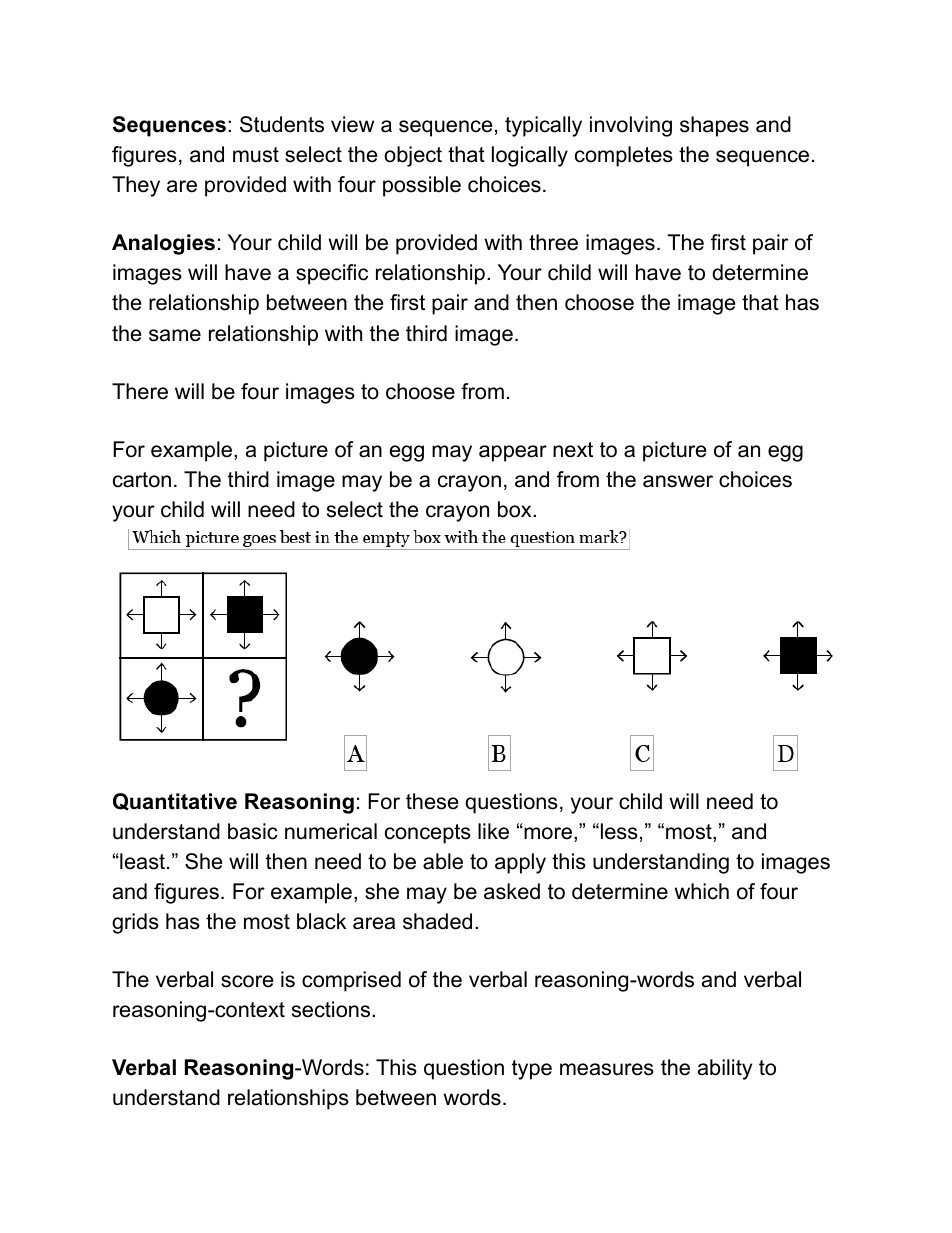 This image has width=952, height=1233. I want to click on carton, so click(142, 480).
